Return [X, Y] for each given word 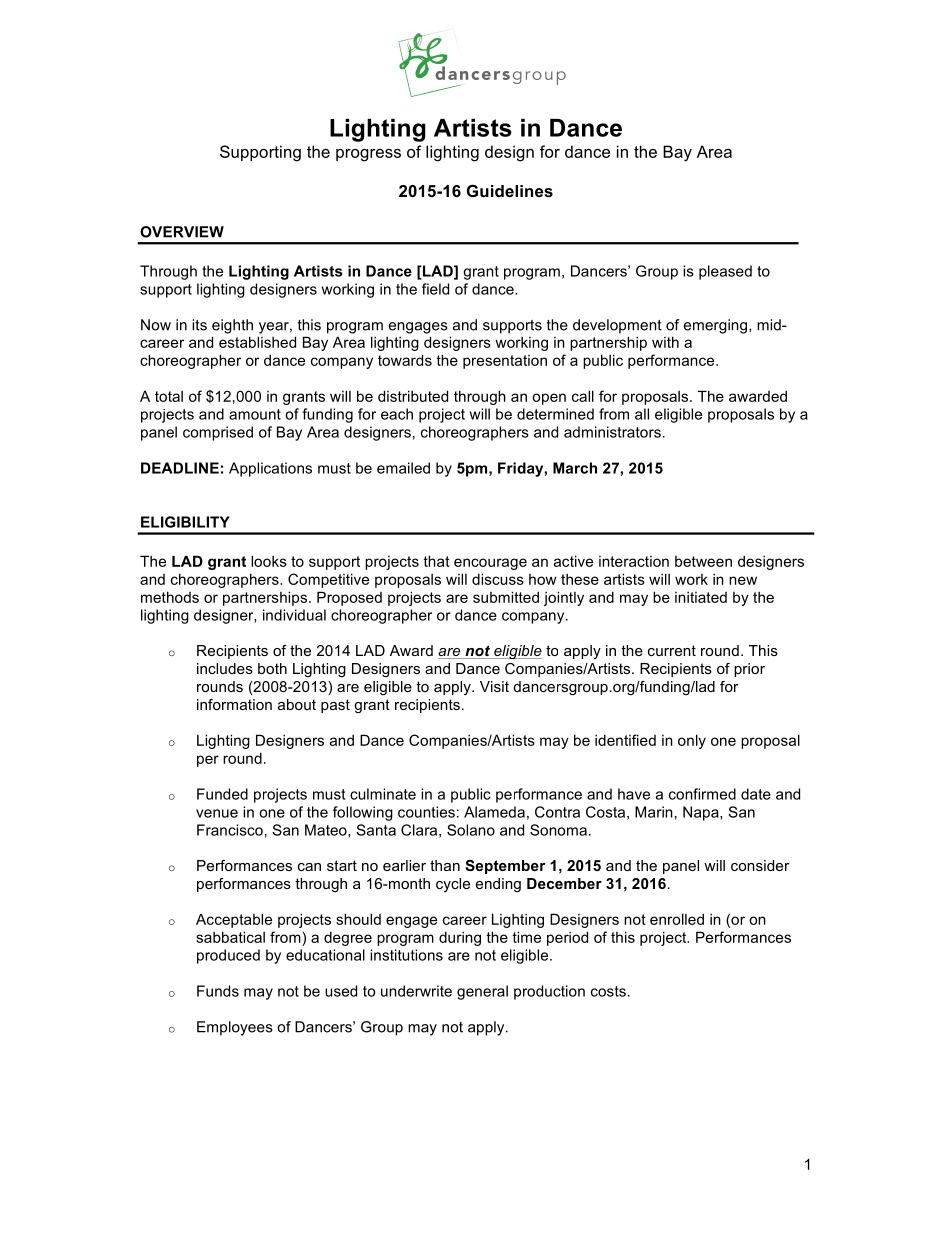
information [234, 704]
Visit [494, 686]
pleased [725, 272]
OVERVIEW [182, 232]
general [482, 992]
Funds [218, 991]
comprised [218, 433]
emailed [403, 468]
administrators [612, 432]
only [692, 741]
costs [608, 991]
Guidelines [510, 190]
